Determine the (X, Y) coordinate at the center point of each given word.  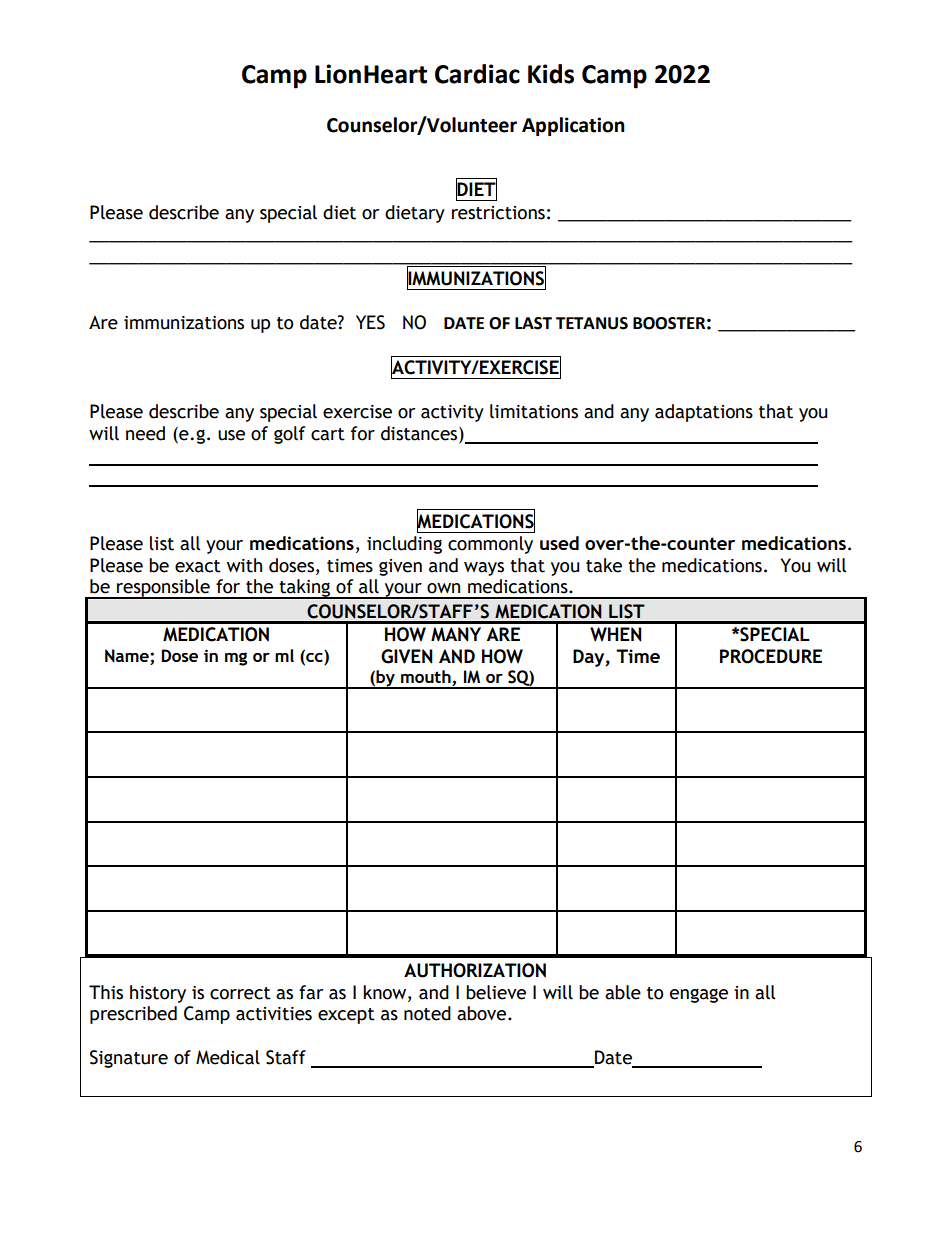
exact (198, 566)
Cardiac (477, 74)
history (158, 994)
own (443, 588)
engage (699, 995)
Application (573, 126)
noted (427, 1013)
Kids (551, 74)
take (604, 565)
